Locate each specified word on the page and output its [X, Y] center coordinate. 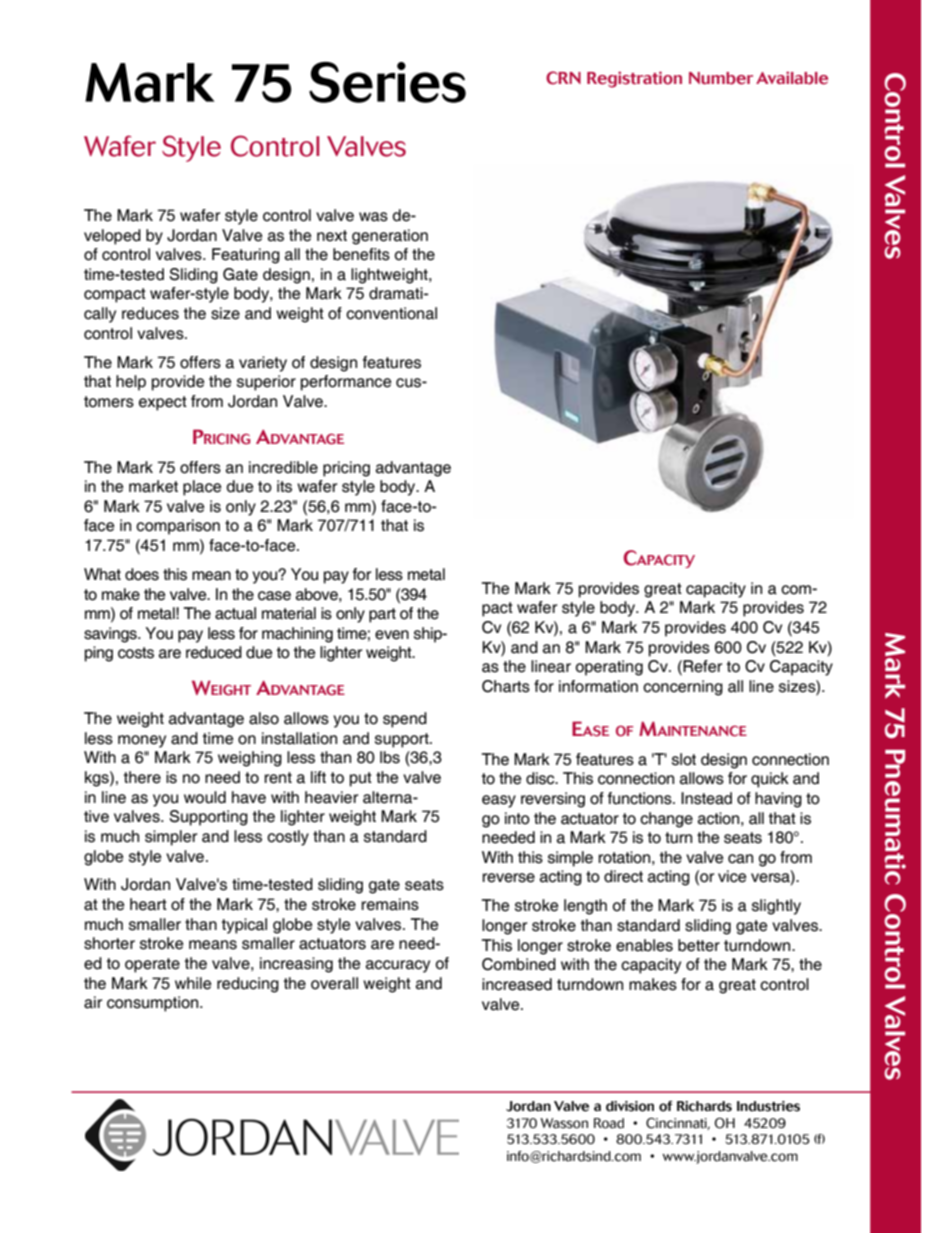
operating [609, 668]
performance [346, 383]
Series [387, 82]
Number [721, 78]
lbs [390, 757]
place [202, 488]
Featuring [246, 256]
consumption [154, 1004]
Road [609, 1123]
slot [684, 759]
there [142, 777]
